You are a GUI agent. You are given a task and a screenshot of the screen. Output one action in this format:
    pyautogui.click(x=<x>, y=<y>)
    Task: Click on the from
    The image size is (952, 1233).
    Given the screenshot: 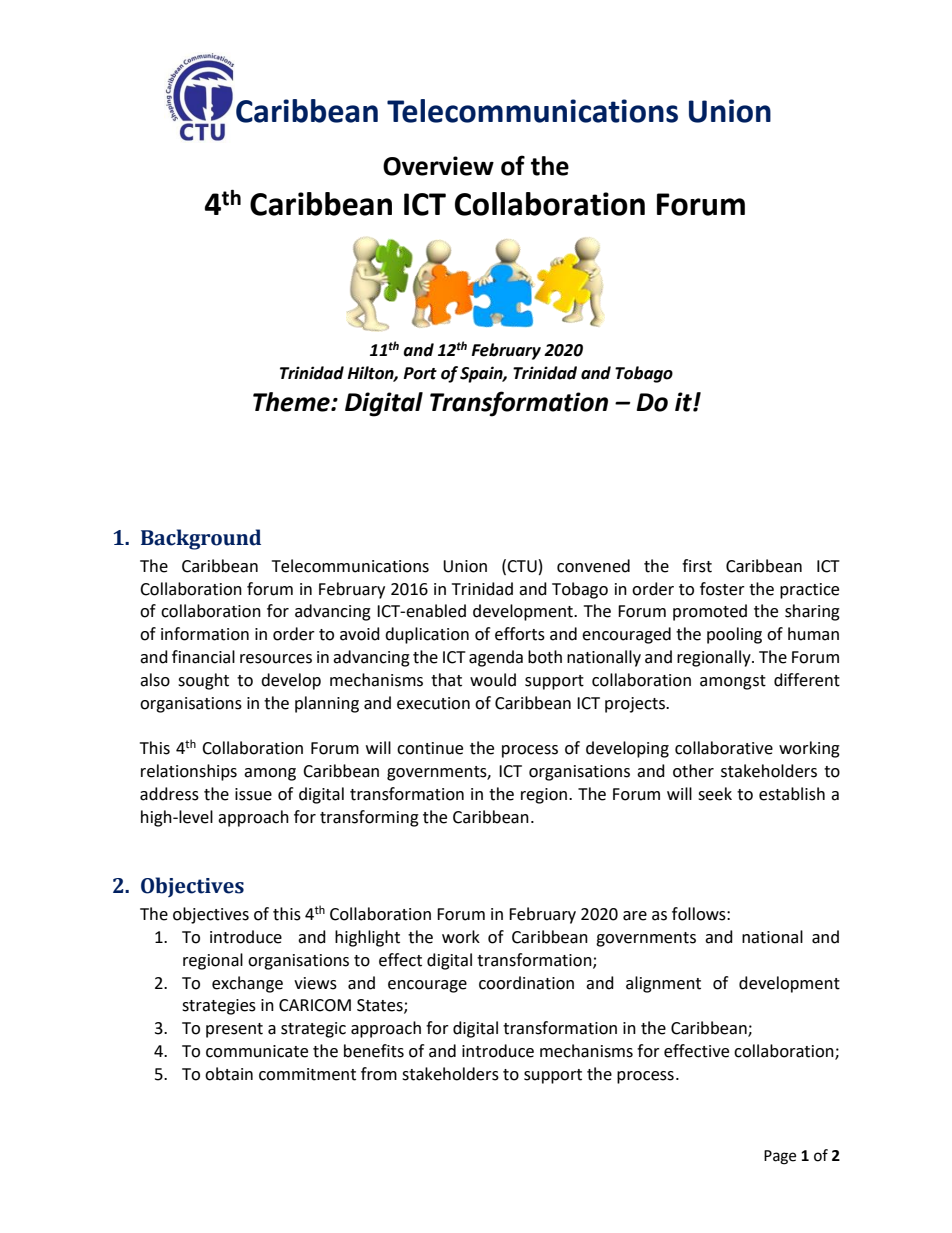 What is the action you would take?
    pyautogui.click(x=379, y=1074)
